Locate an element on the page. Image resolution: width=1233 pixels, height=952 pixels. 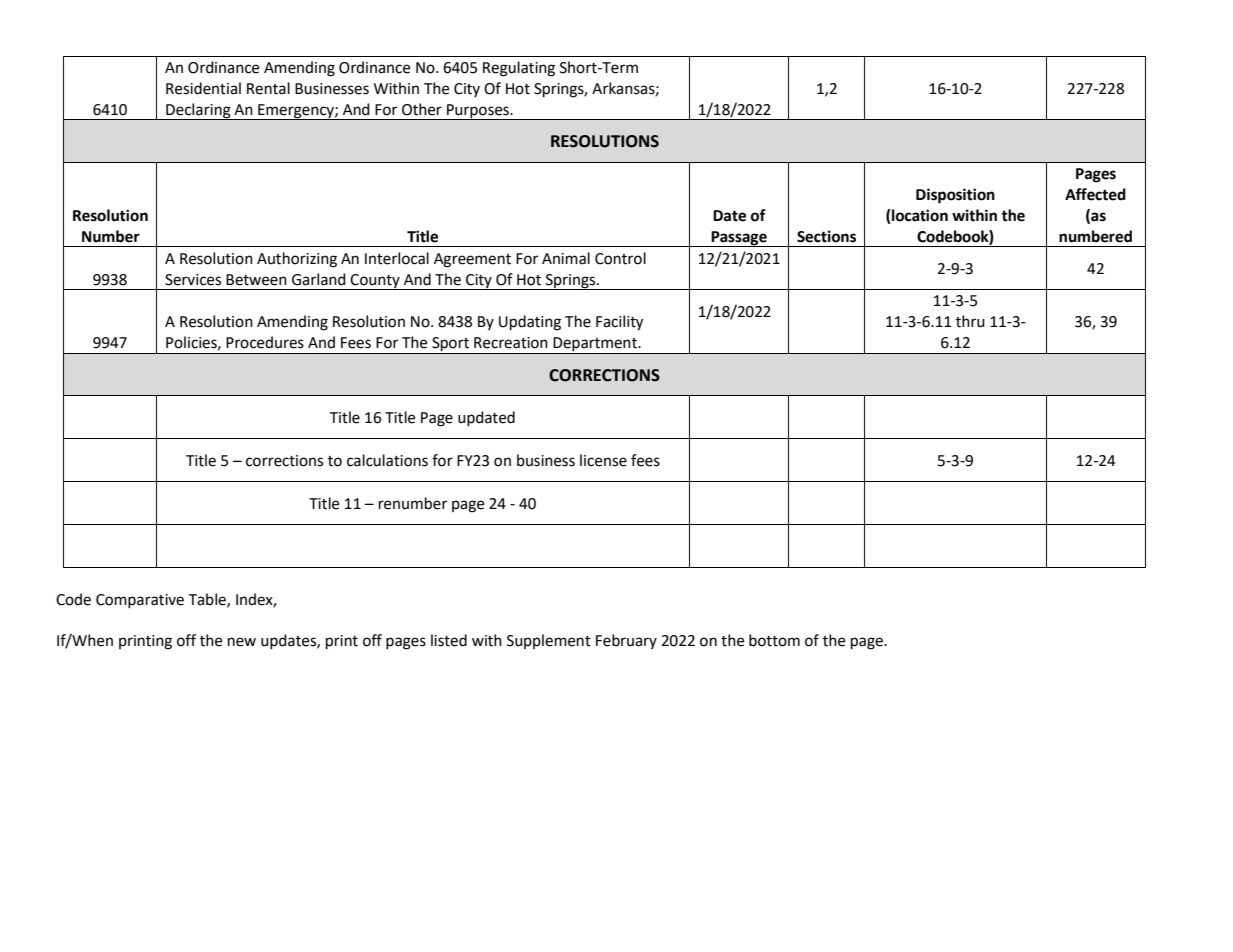
February is located at coordinates (626, 641).
